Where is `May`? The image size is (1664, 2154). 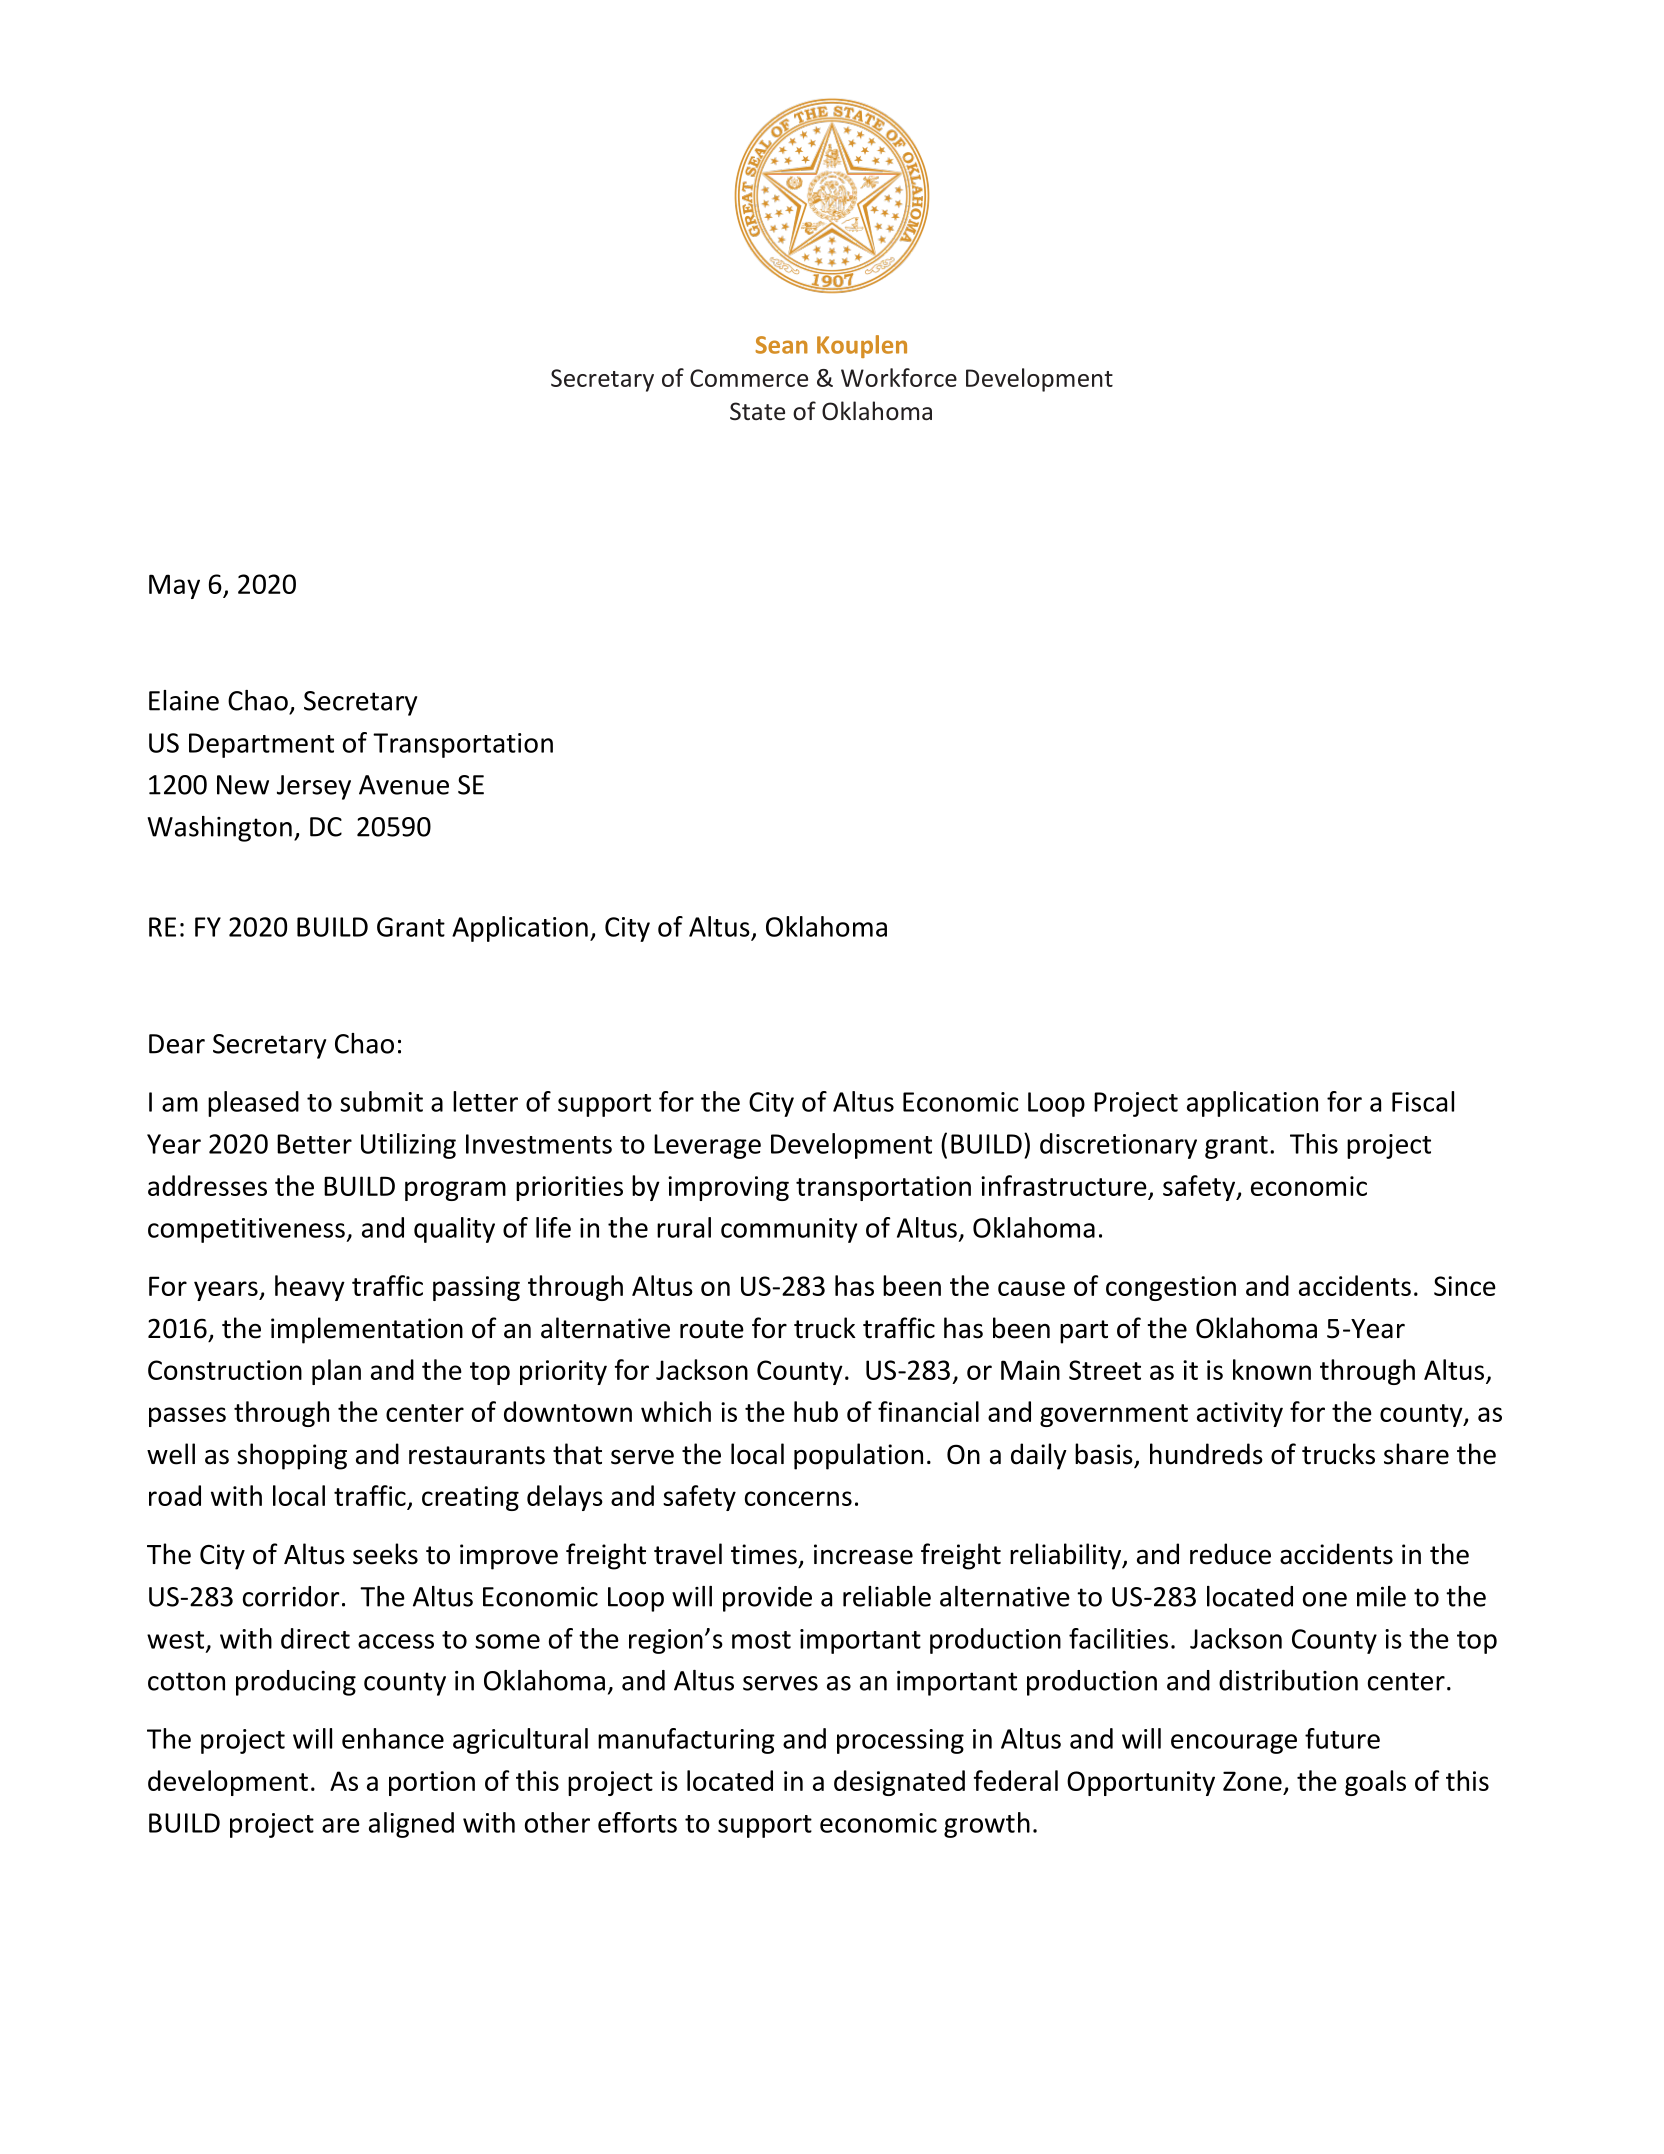 May is located at coordinates (174, 586).
